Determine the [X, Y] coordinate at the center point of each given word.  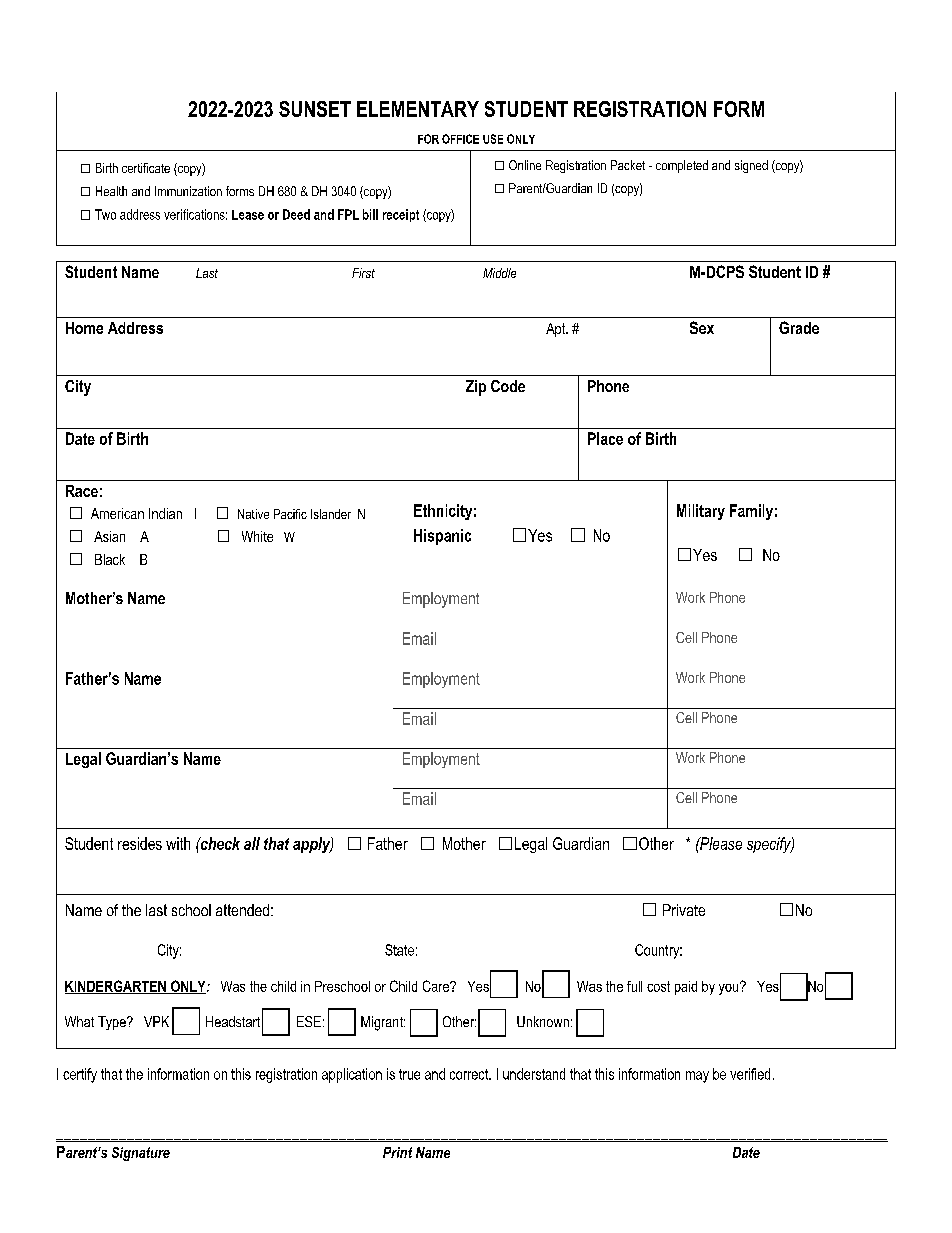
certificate [146, 168]
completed [682, 166]
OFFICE [460, 139]
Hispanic [442, 537]
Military [701, 512]
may [697, 1077]
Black [110, 559]
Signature [141, 1154]
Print [397, 1152]
